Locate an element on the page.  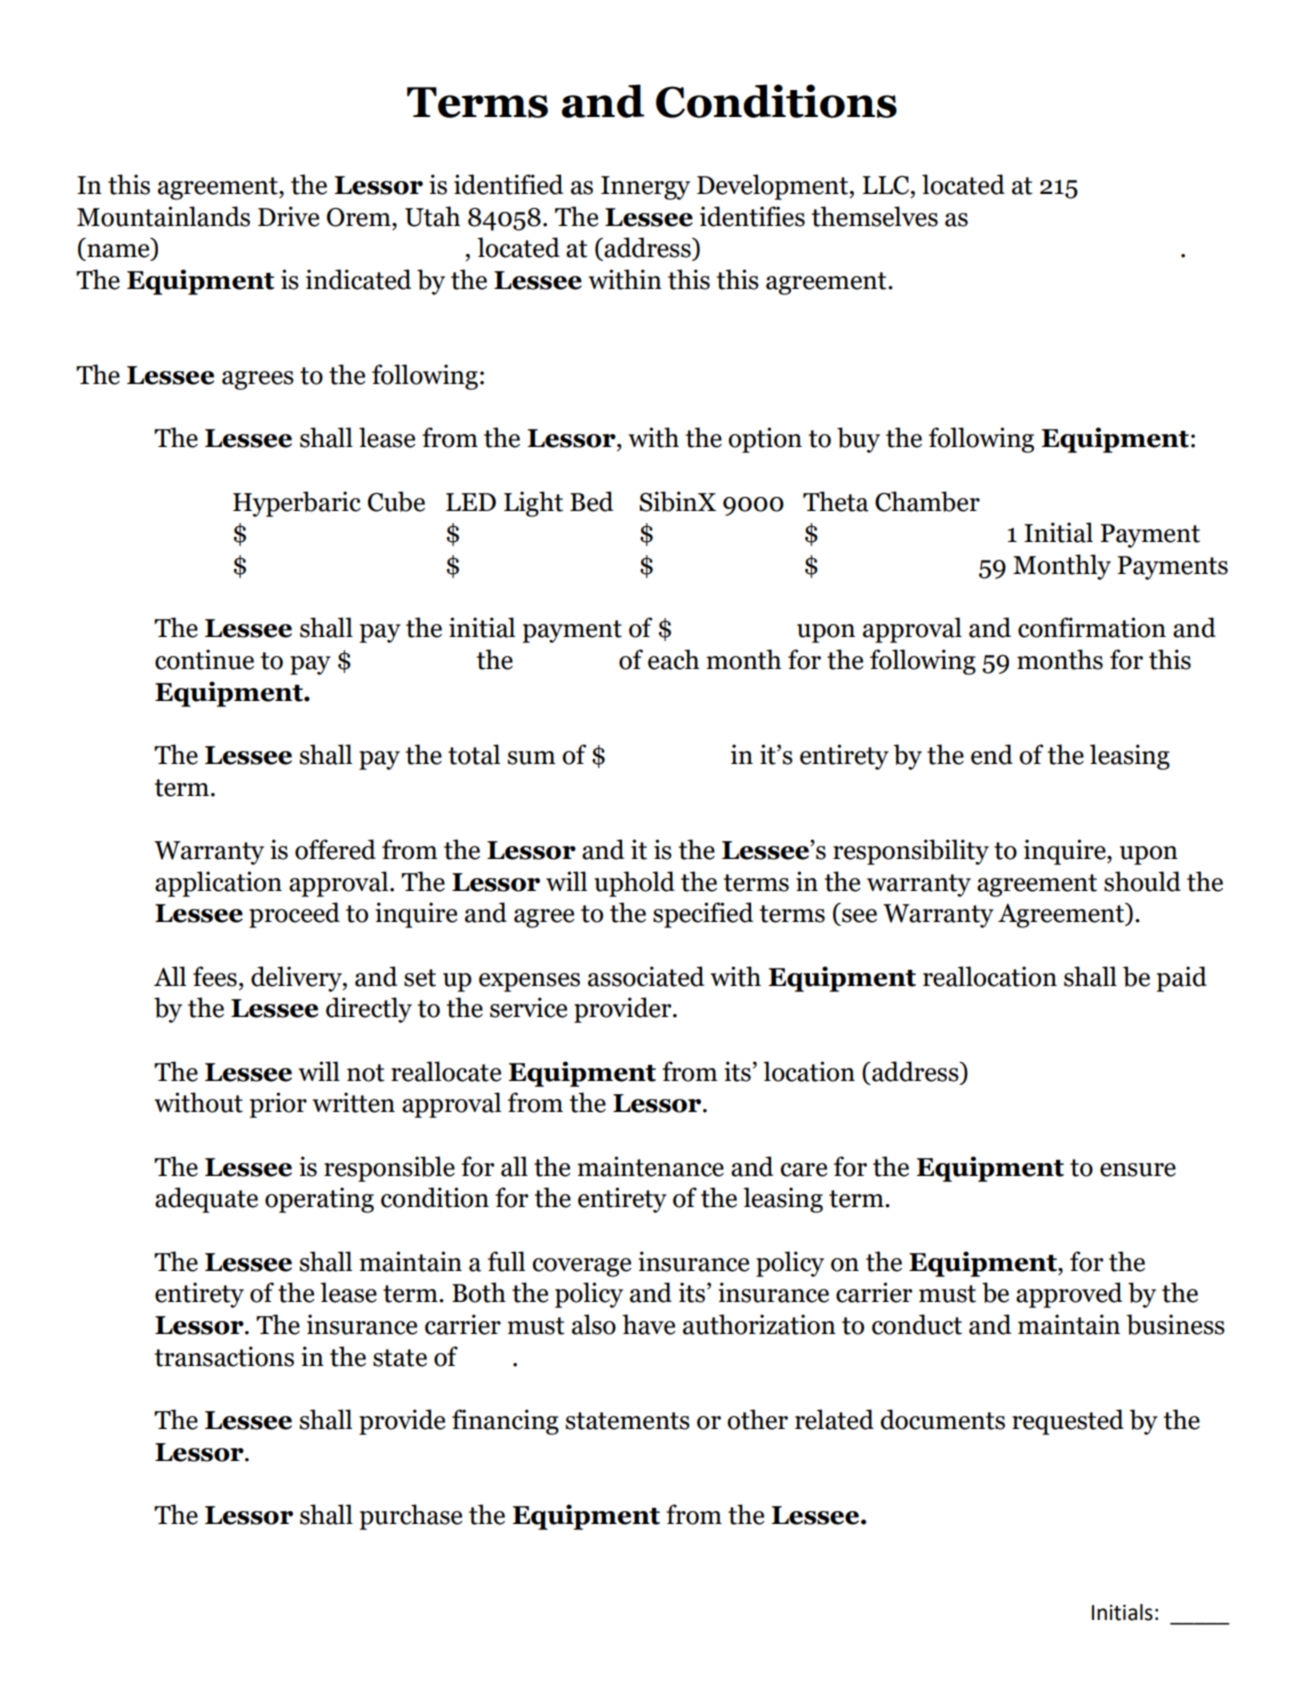
purchase is located at coordinates (410, 1517).
